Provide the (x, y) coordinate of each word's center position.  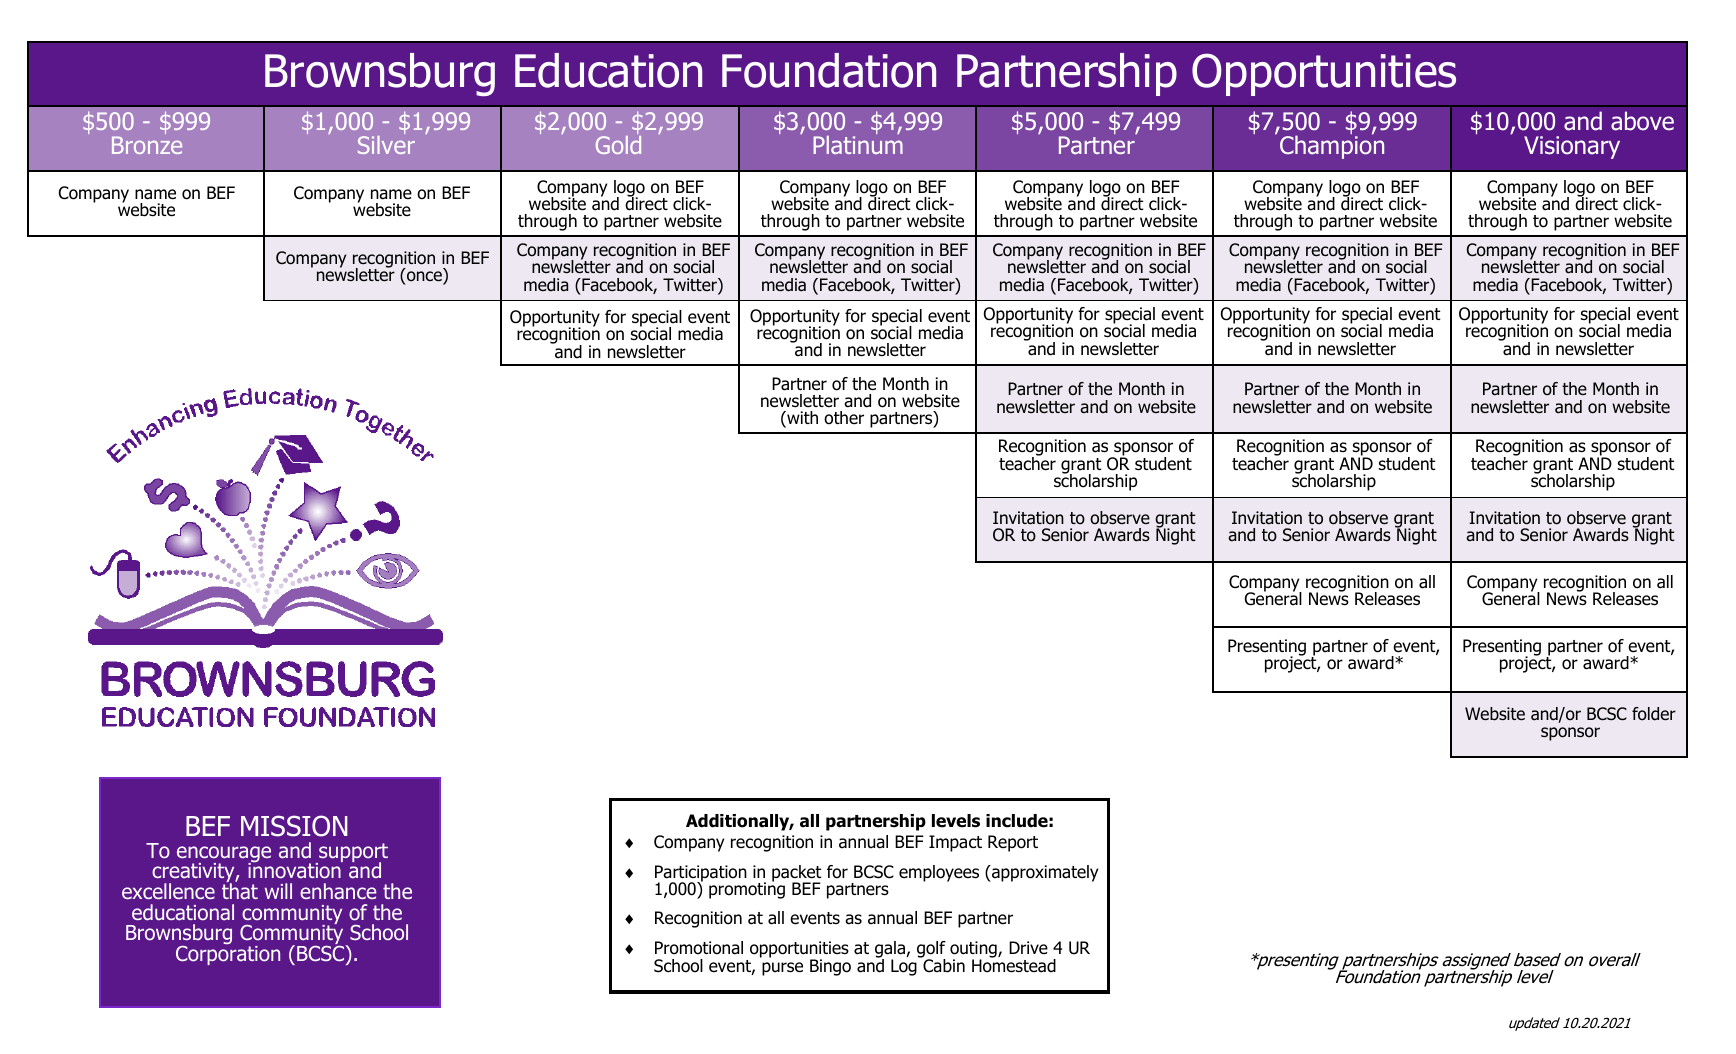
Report (1013, 843)
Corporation (228, 954)
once (425, 277)
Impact (955, 843)
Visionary (1572, 147)
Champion (1332, 146)
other (844, 418)
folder (1654, 714)
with (801, 419)
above (1642, 121)
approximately (1044, 873)
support (352, 854)
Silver (386, 143)
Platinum (858, 143)
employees (939, 873)
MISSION (294, 826)
